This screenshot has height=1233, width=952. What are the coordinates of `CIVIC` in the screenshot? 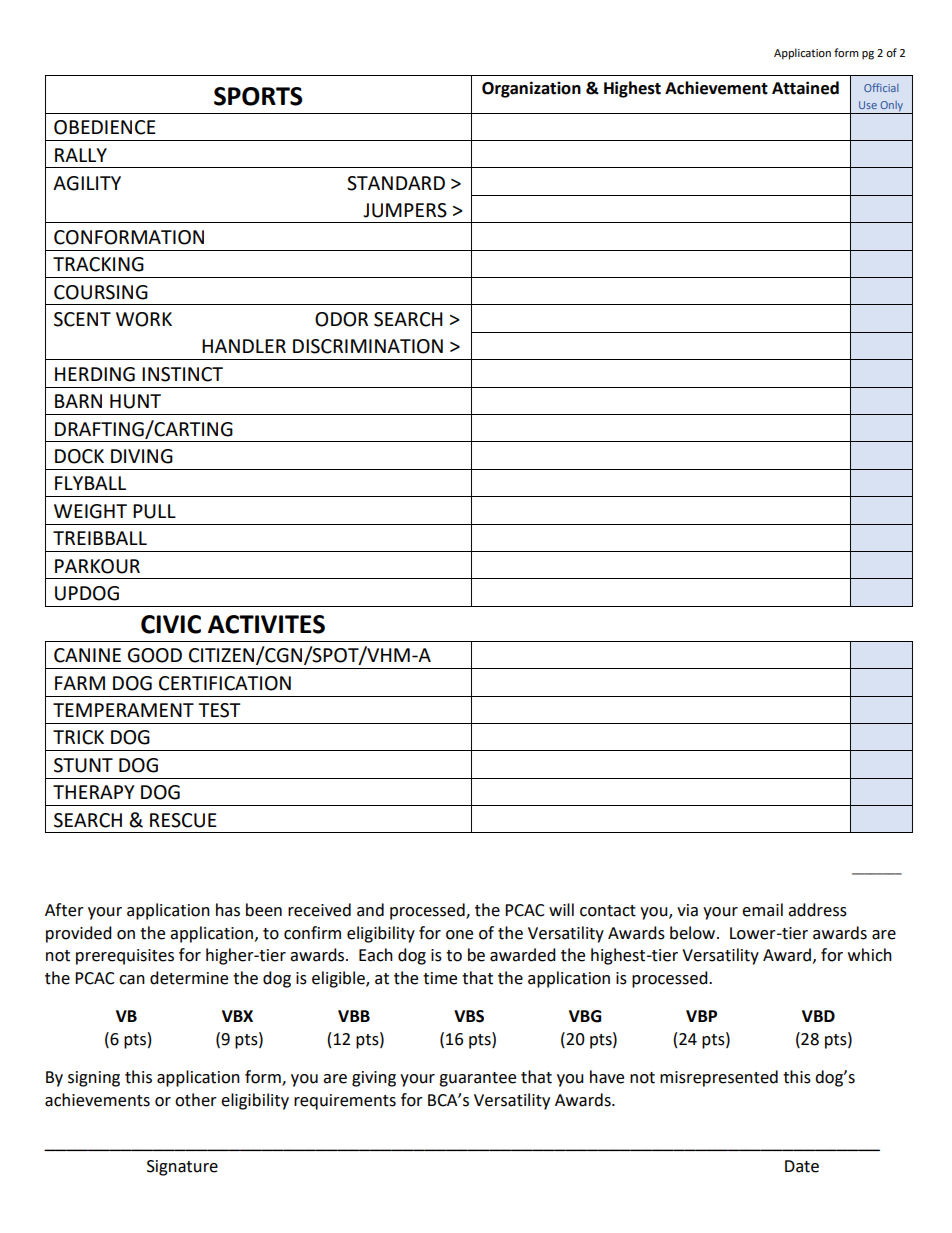 It's located at (171, 624).
